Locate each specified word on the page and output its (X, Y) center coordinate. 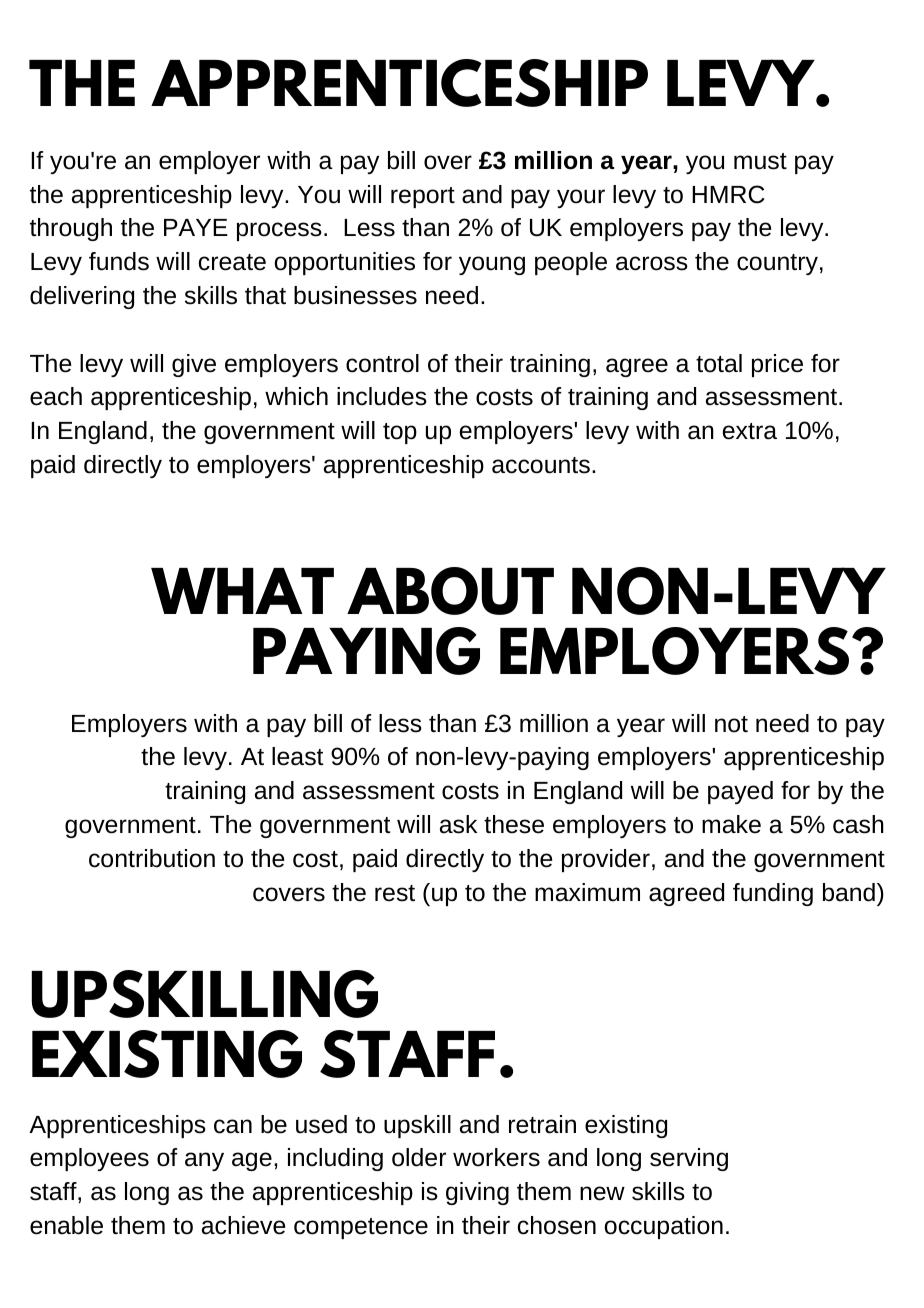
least (298, 756)
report (423, 197)
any (204, 1161)
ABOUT (450, 591)
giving (477, 1193)
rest (395, 893)
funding (773, 894)
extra (750, 431)
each (56, 396)
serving (689, 1159)
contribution (152, 858)
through (71, 229)
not (731, 724)
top (400, 433)
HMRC (728, 194)
